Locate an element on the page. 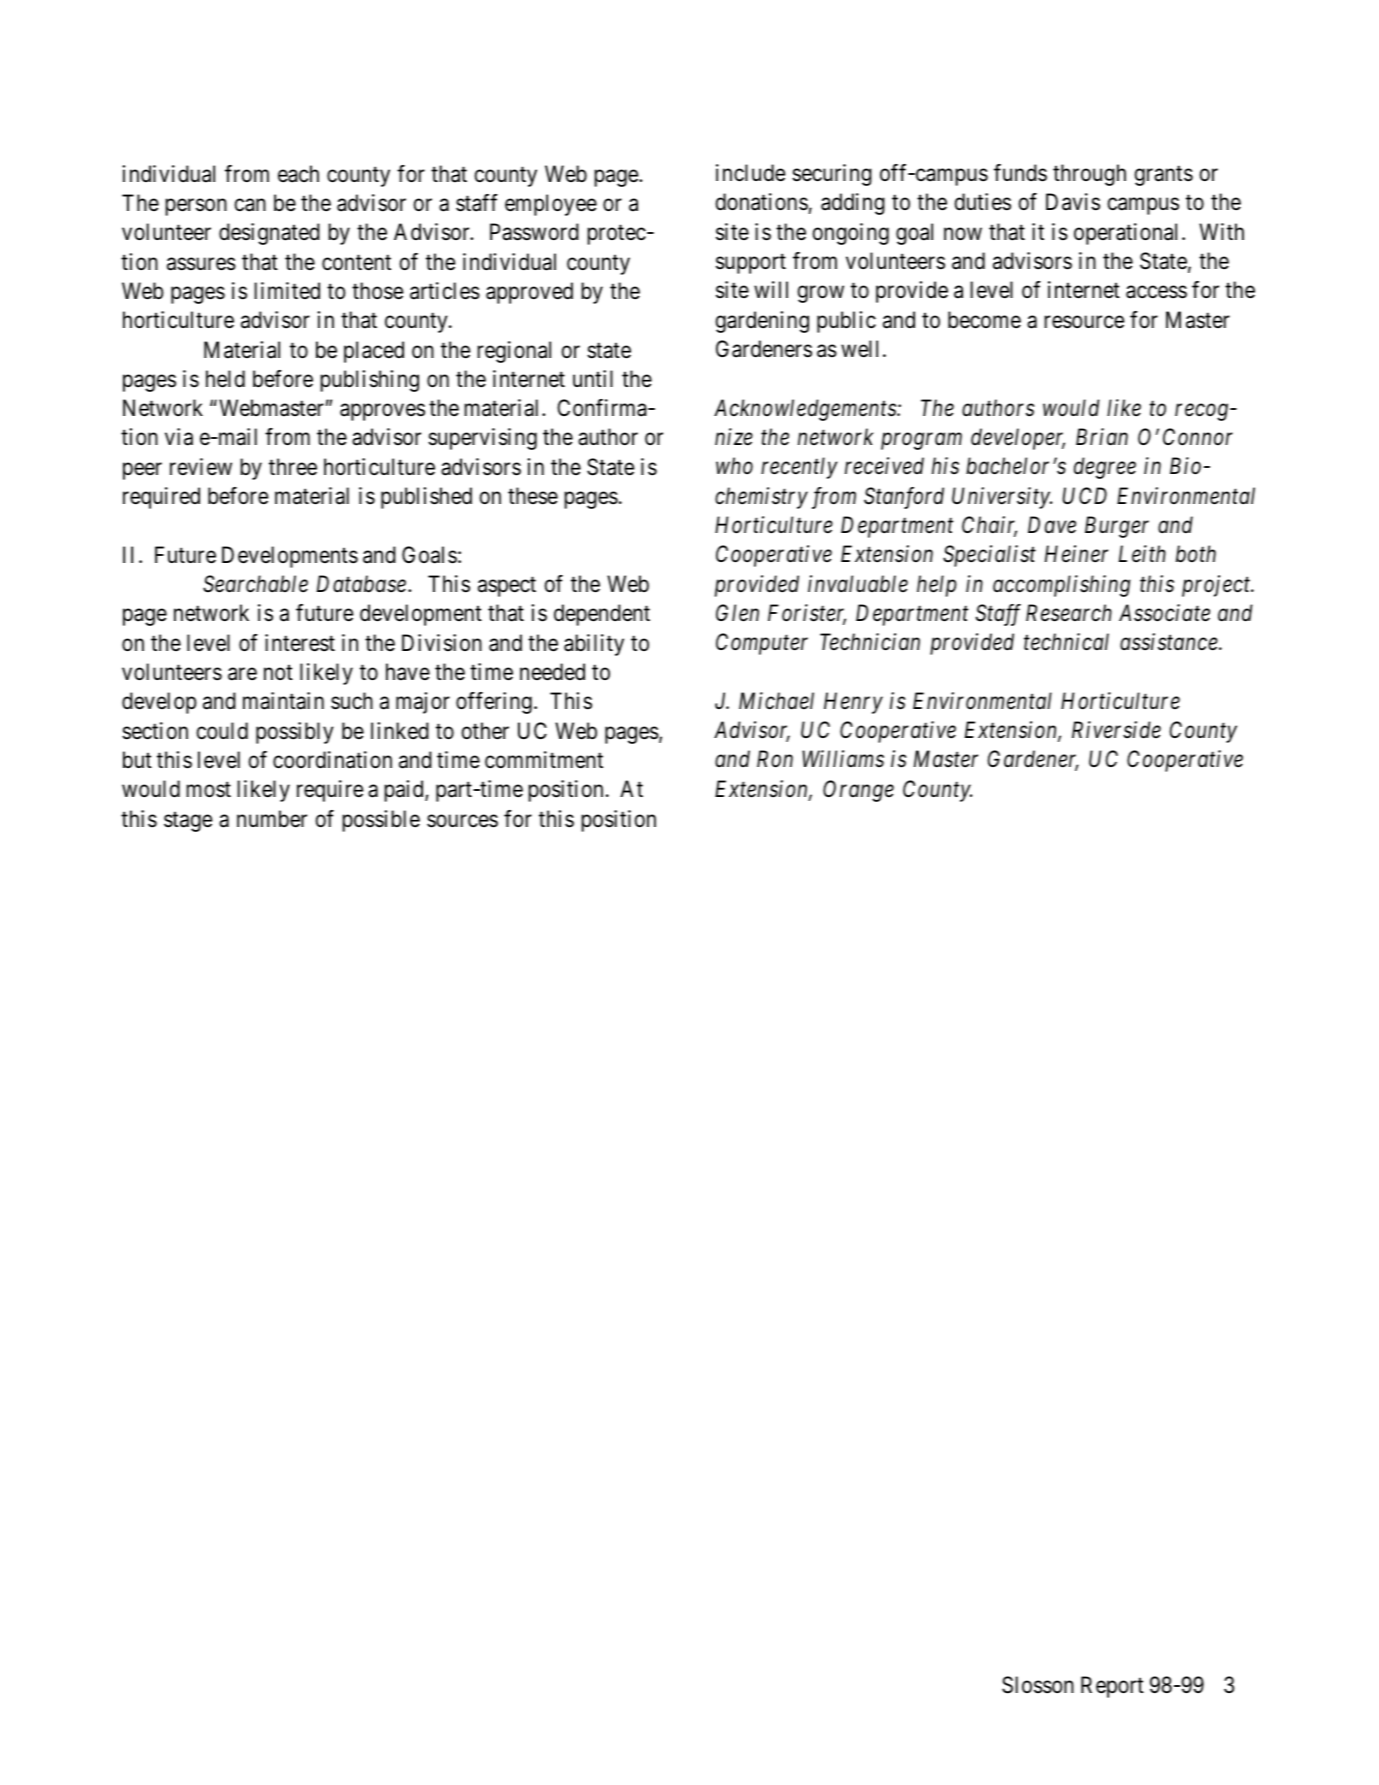 This image has width=1379, height=1785. commitment is located at coordinates (544, 760).
